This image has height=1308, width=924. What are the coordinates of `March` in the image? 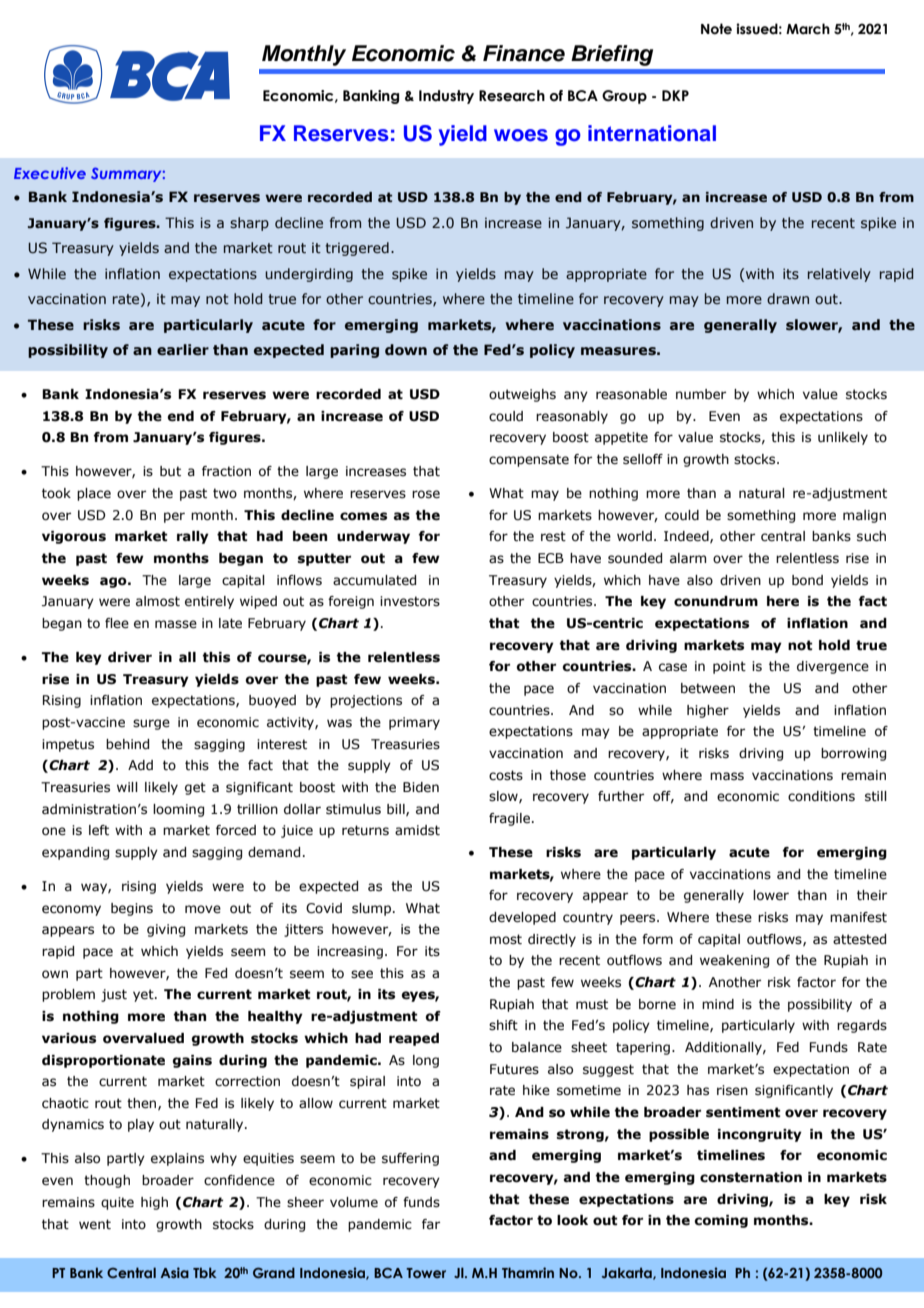 It's located at (808, 29).
